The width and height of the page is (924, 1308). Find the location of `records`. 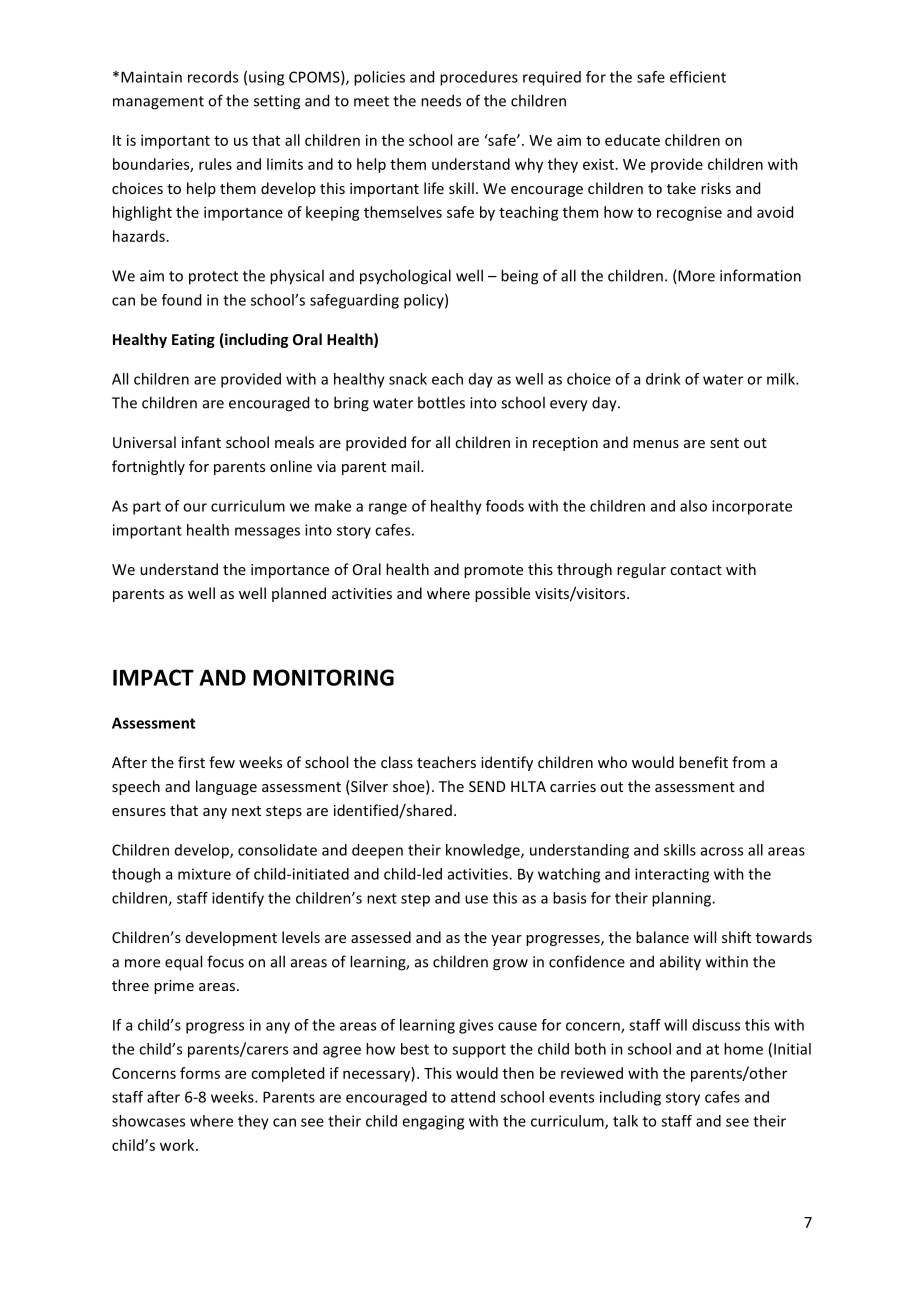

records is located at coordinates (213, 77).
